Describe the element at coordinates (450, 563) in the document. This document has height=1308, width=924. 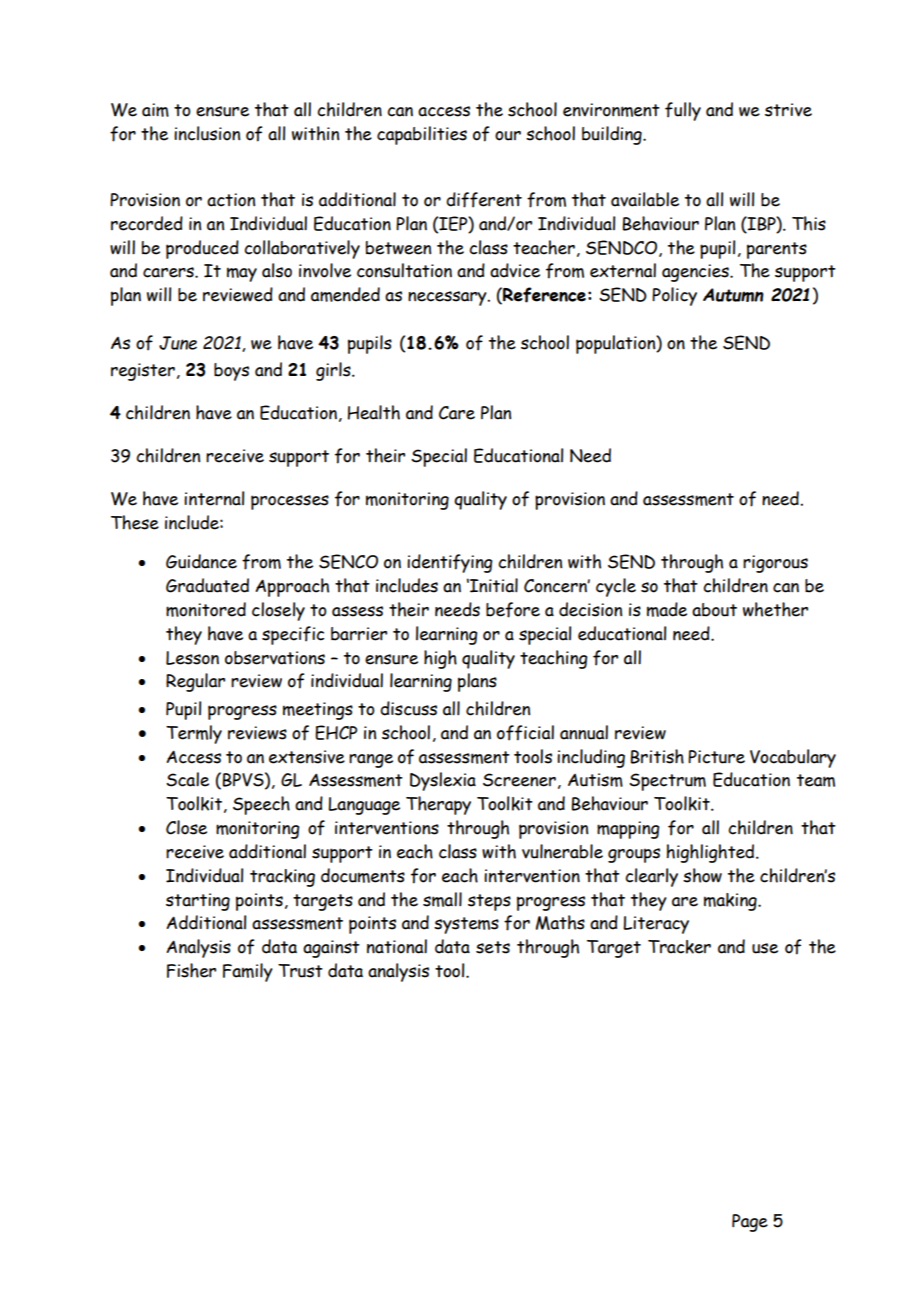
I see `identifying` at that location.
